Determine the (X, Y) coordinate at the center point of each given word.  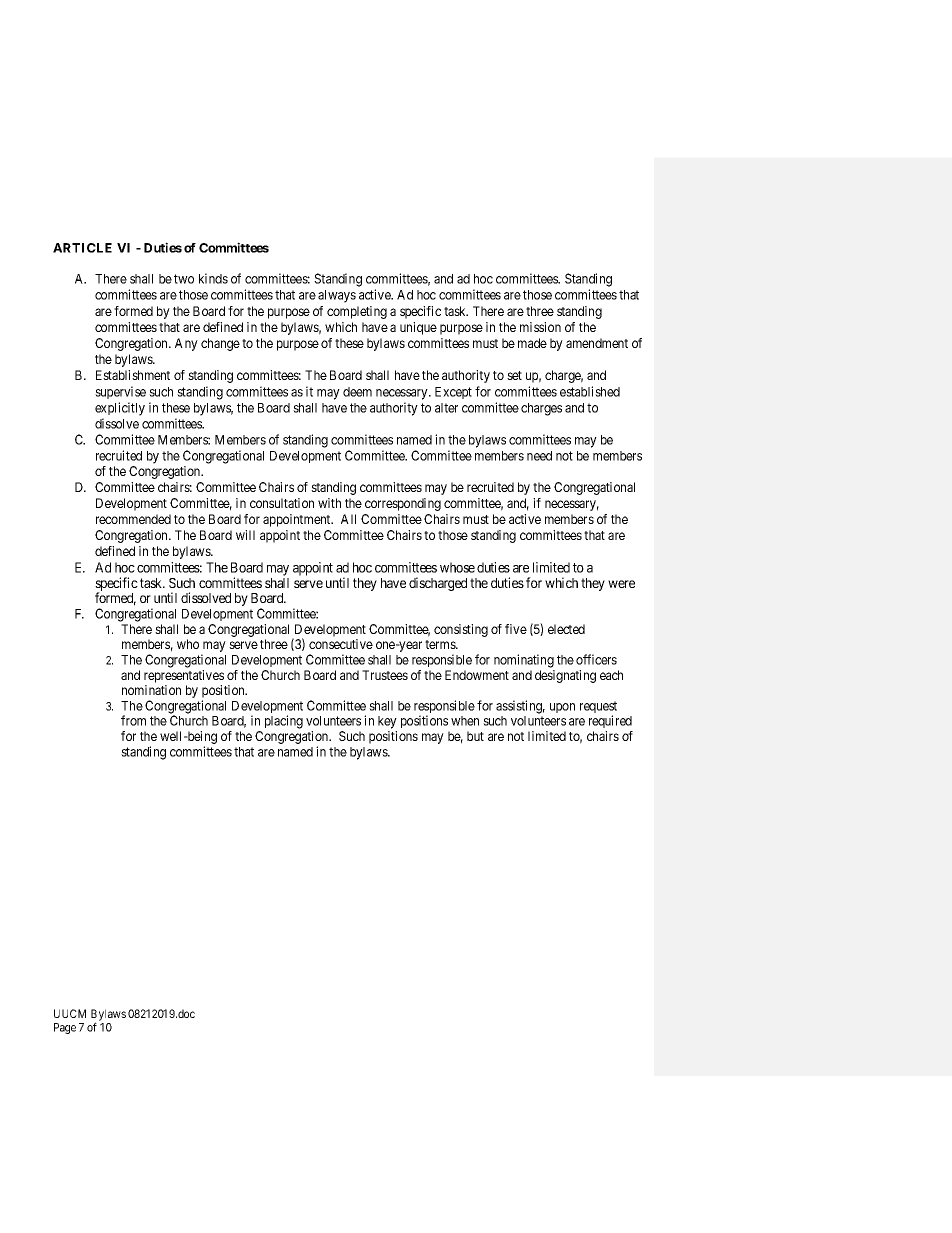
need (539, 456)
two (184, 279)
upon (562, 708)
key (387, 722)
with (329, 503)
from (133, 720)
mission (540, 327)
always (337, 296)
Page (65, 1028)
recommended (133, 519)
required (610, 721)
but (475, 736)
